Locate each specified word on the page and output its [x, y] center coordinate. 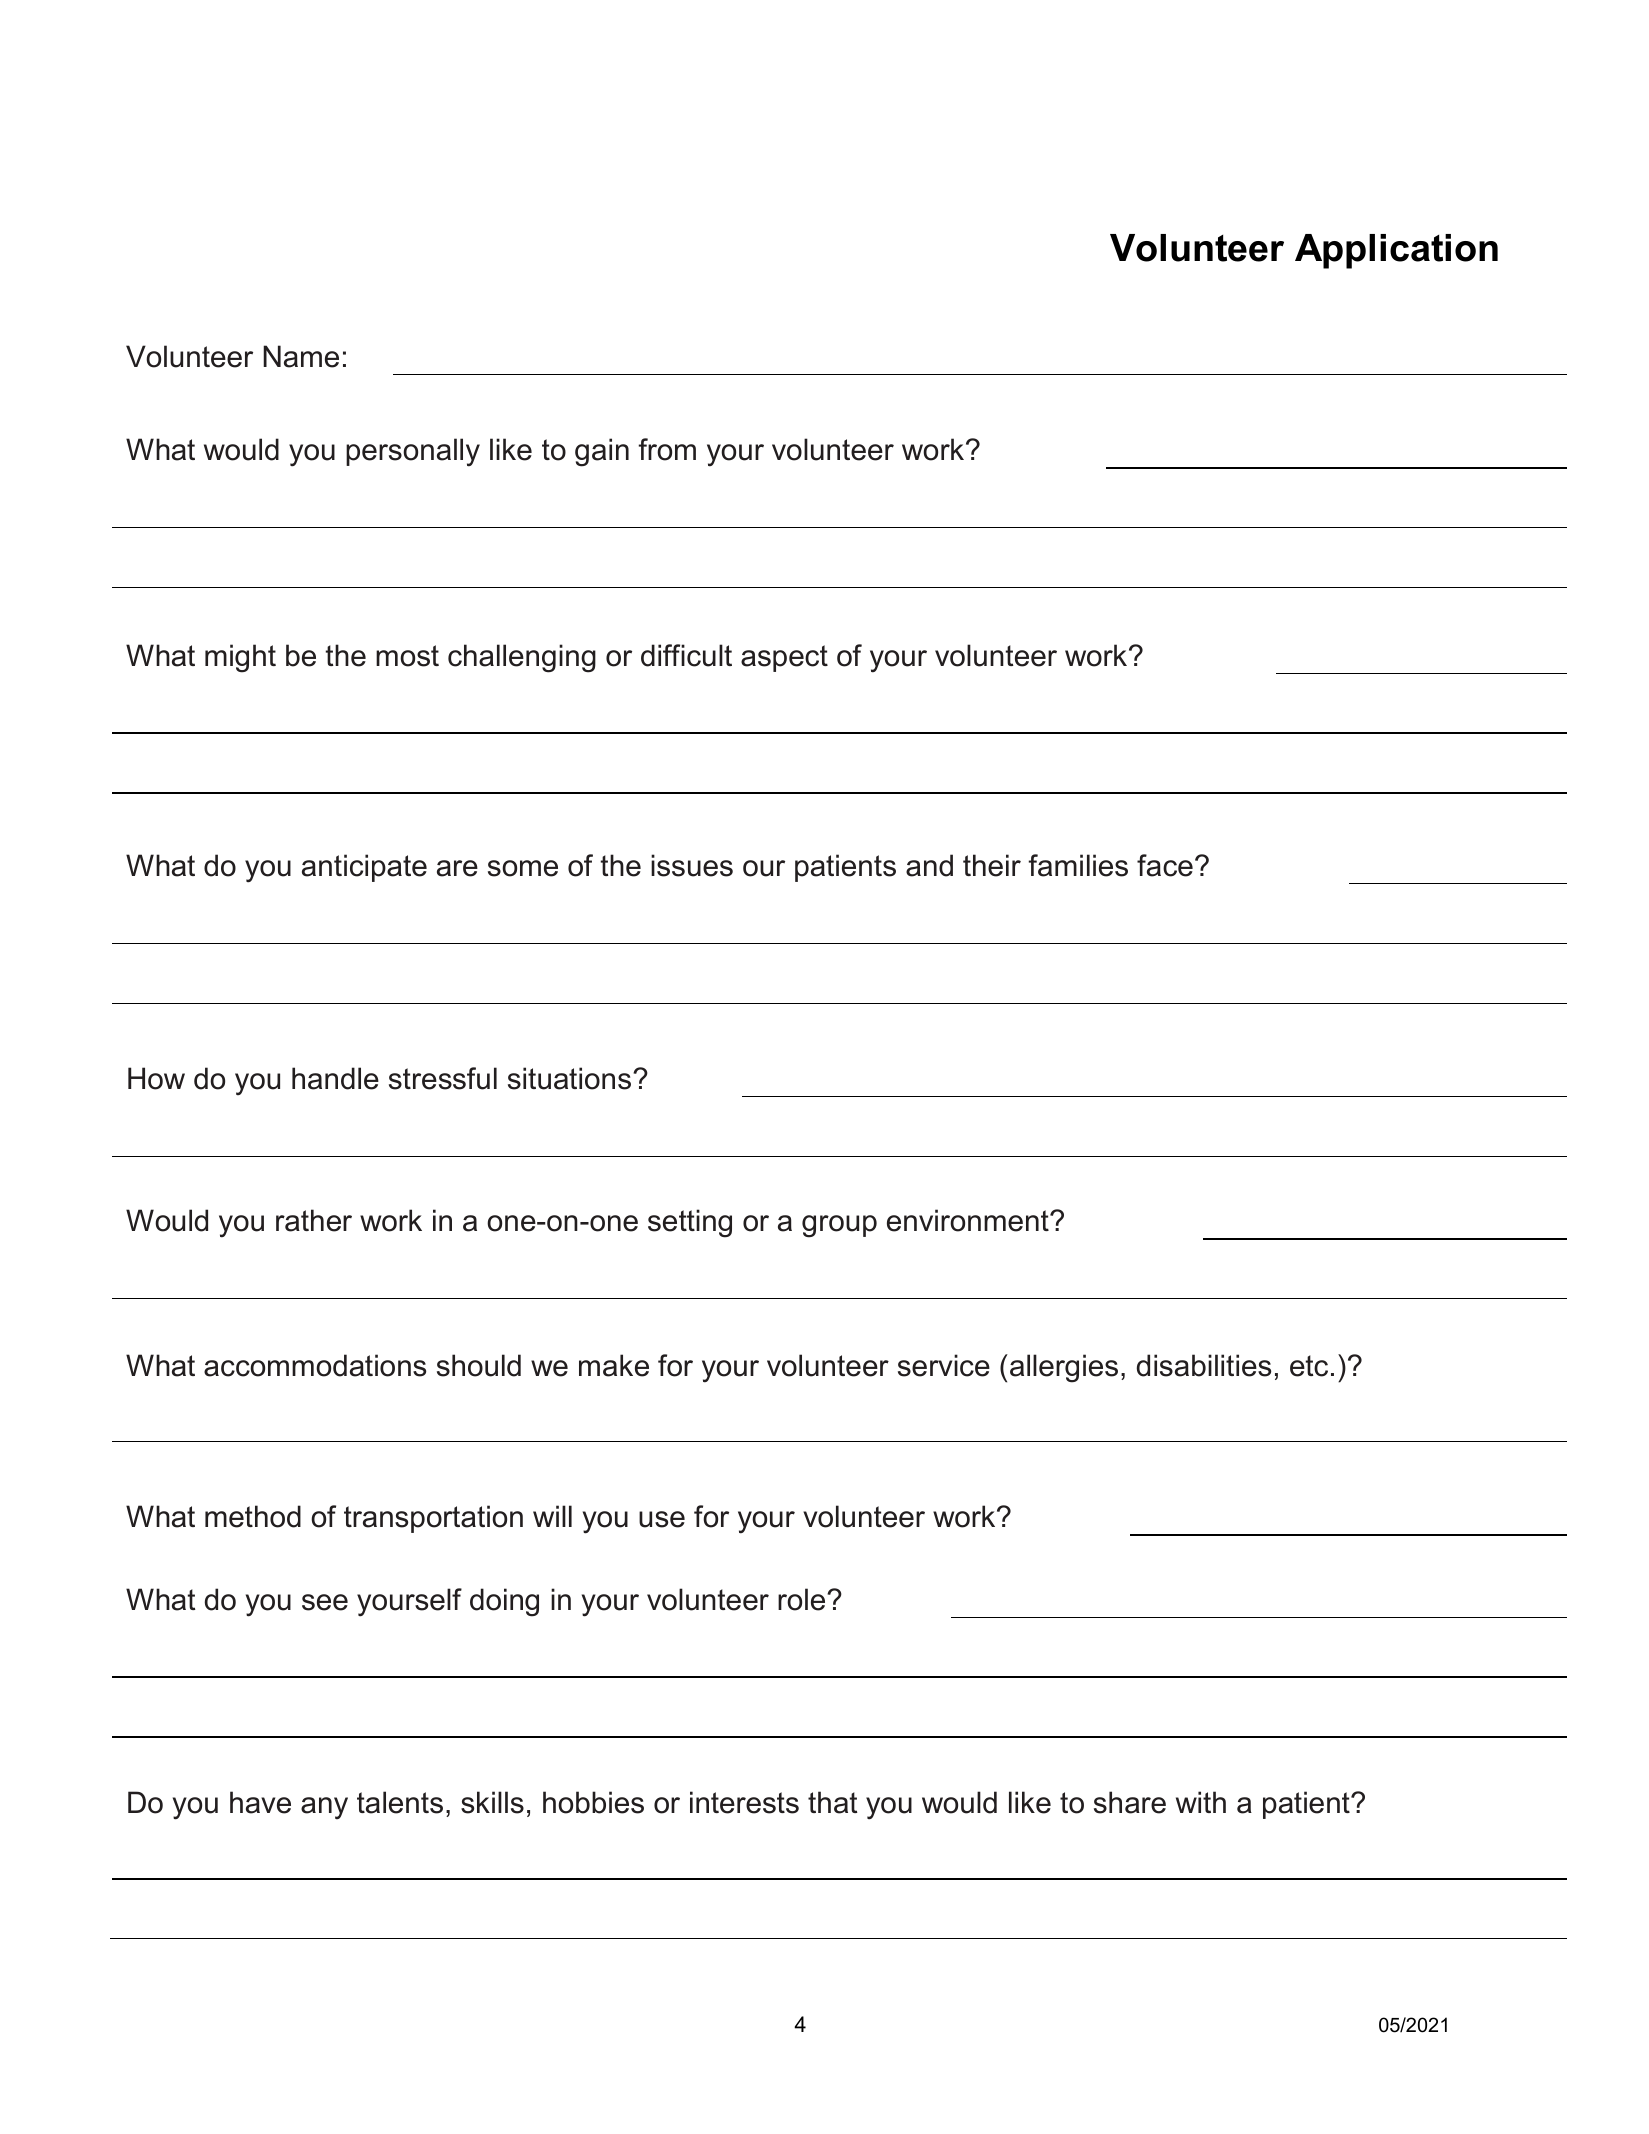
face [1165, 865]
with [1201, 1802]
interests [744, 1802]
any [324, 1808]
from [667, 449]
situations [571, 1078]
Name [301, 356]
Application [1396, 251]
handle [335, 1078]
